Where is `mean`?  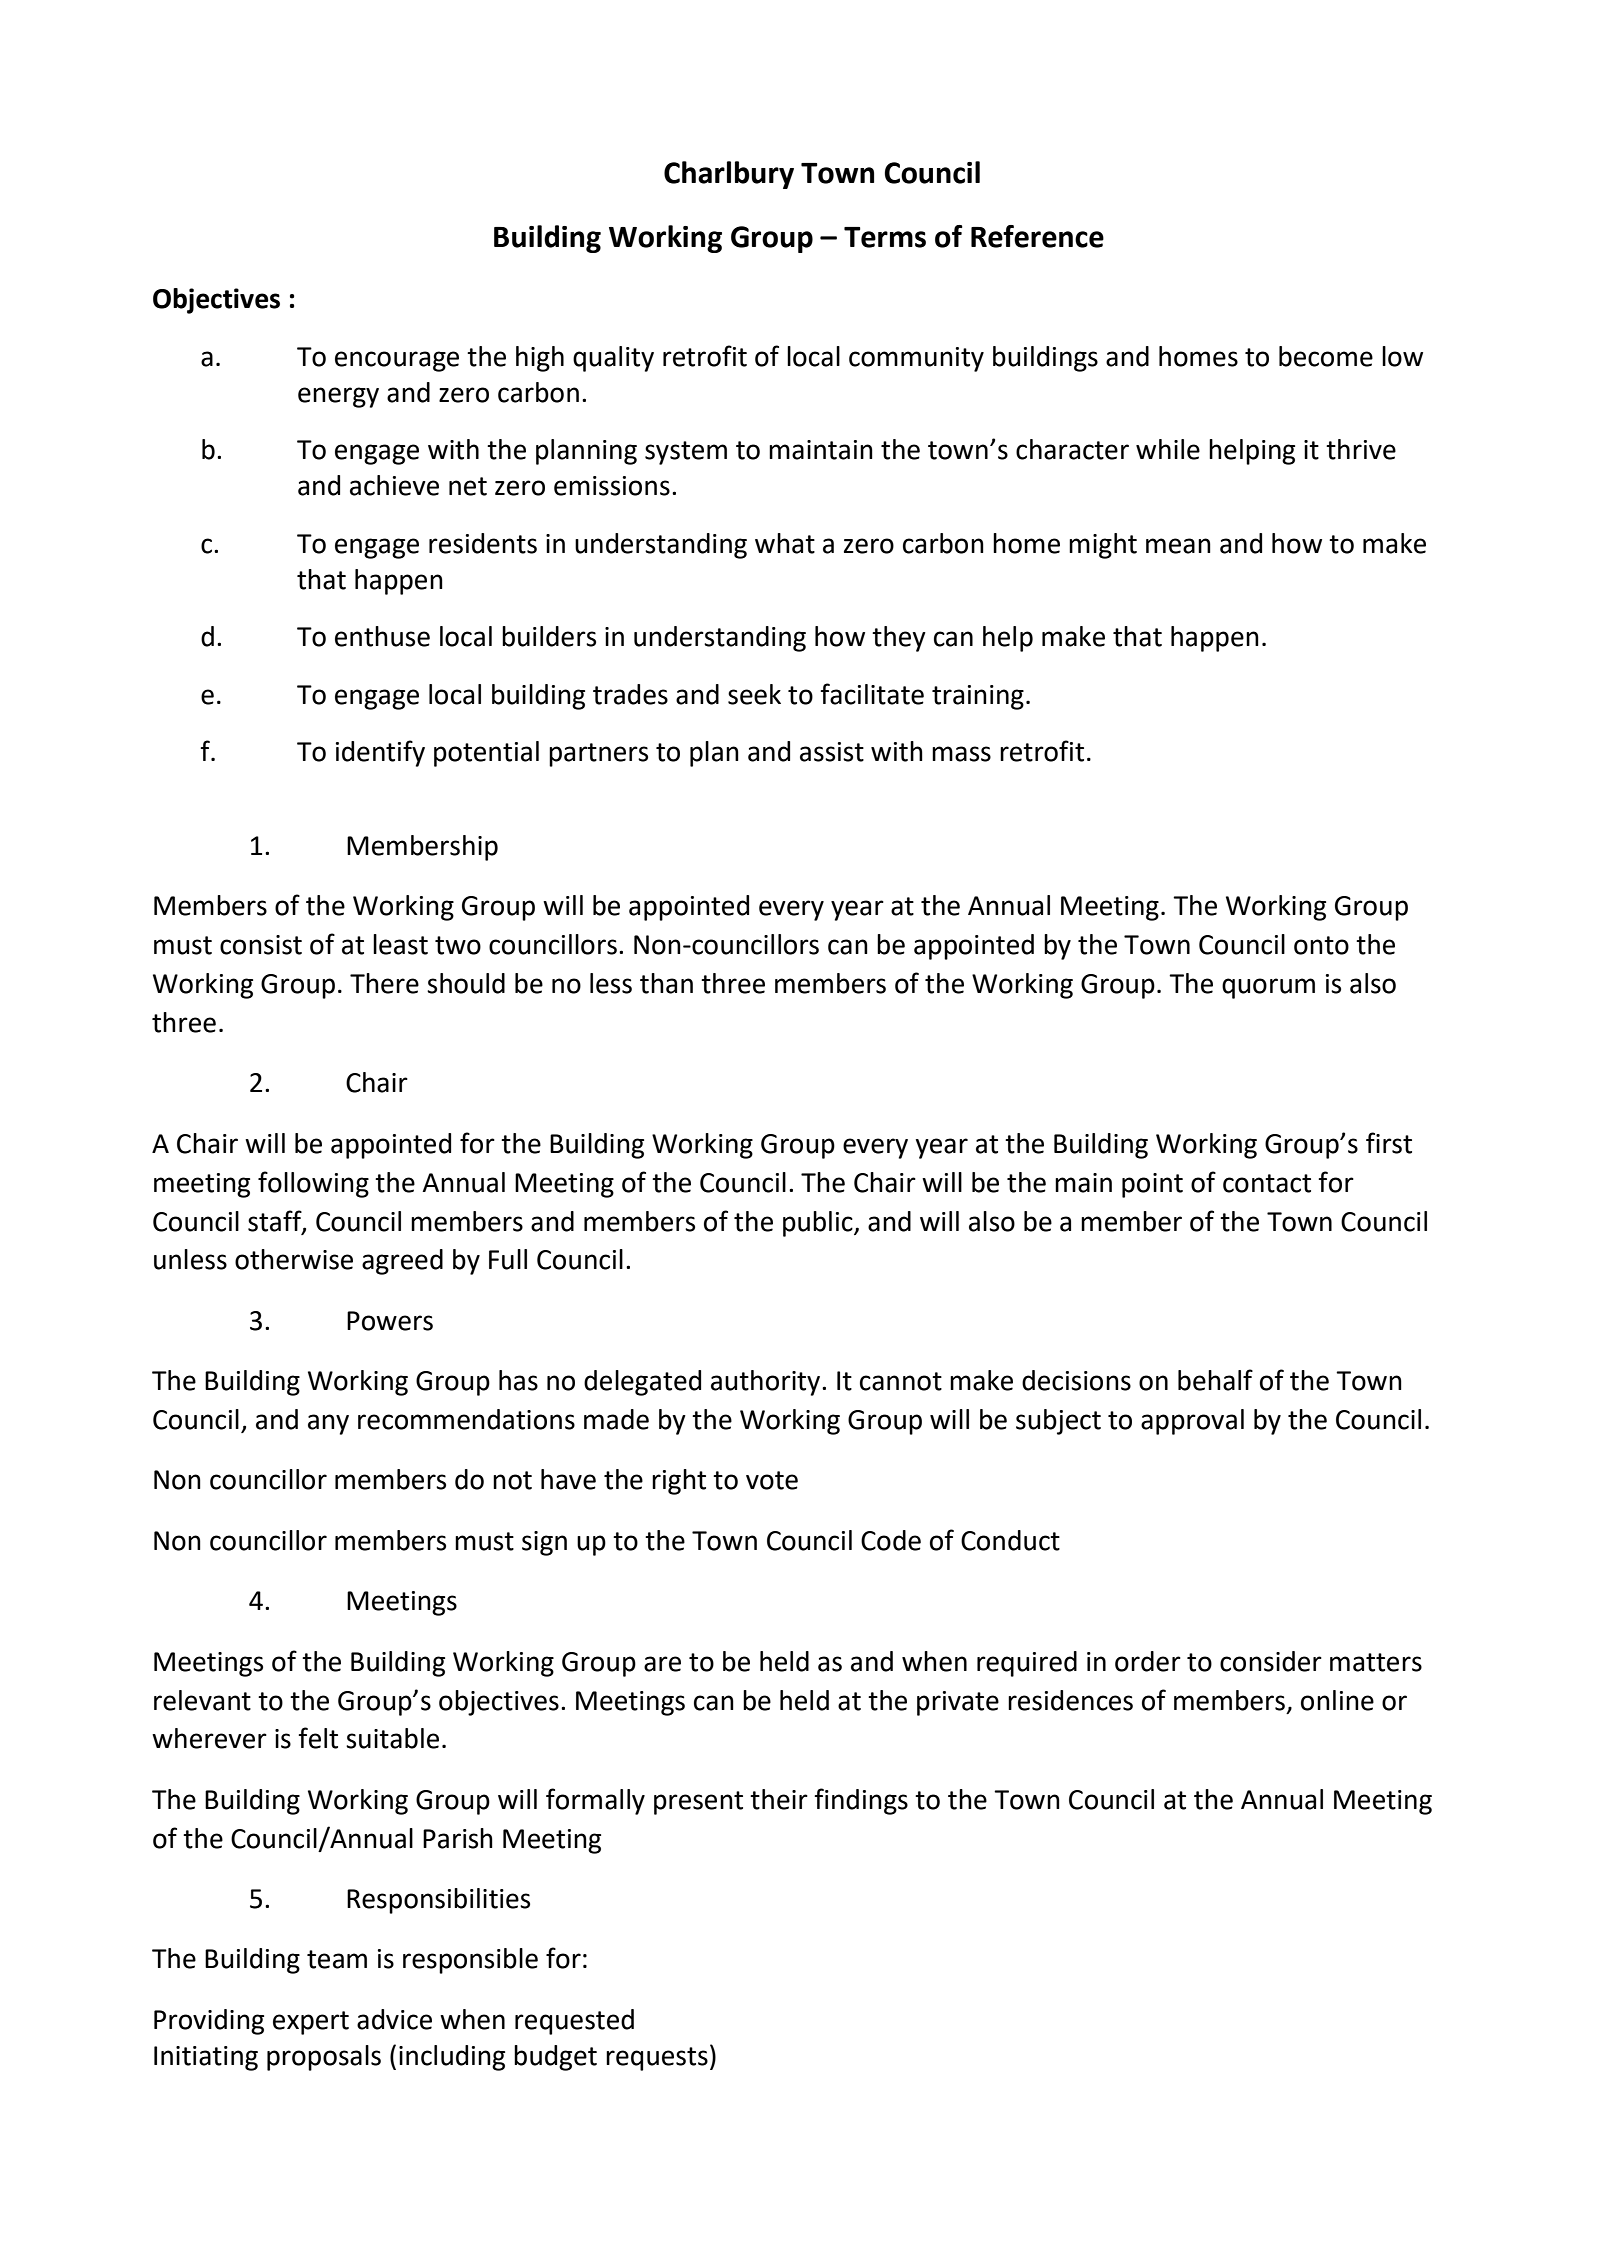
mean is located at coordinates (1178, 546).
